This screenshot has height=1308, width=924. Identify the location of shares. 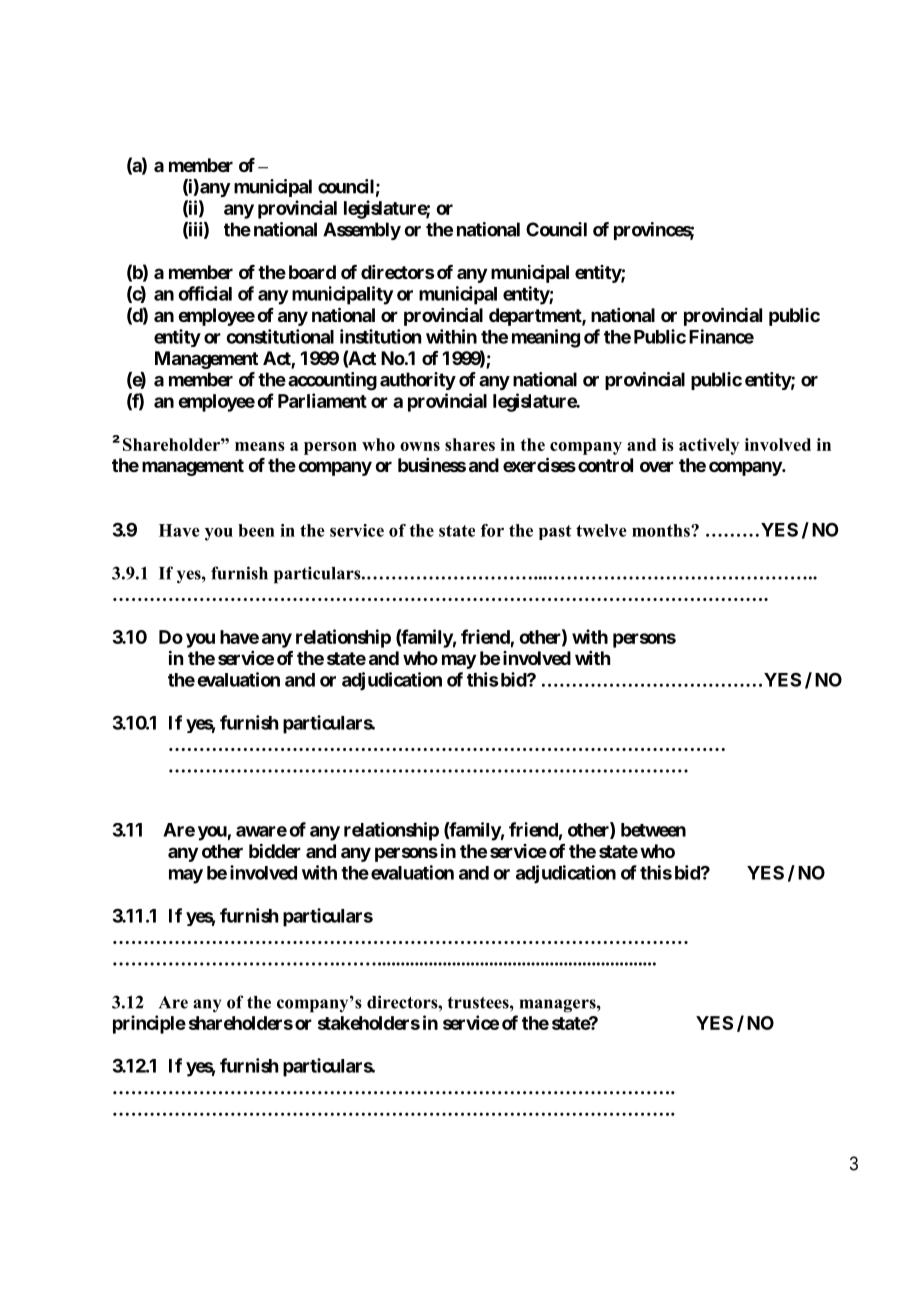
(470, 444).
